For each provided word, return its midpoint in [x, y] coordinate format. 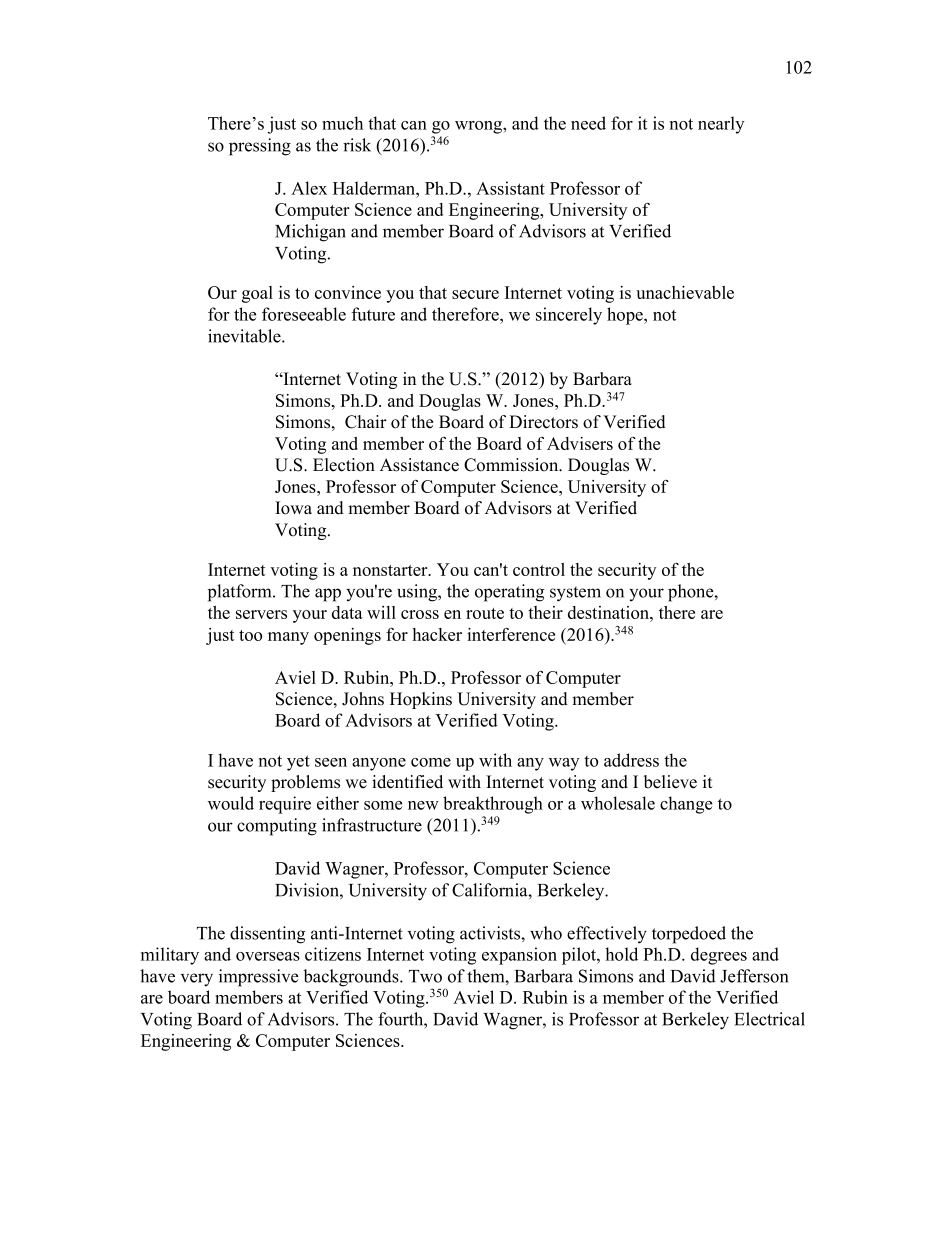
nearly [721, 125]
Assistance [419, 465]
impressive [259, 978]
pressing [260, 147]
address [631, 760]
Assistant [510, 188]
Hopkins [421, 700]
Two [425, 976]
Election [344, 465]
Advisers [580, 443]
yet [298, 763]
